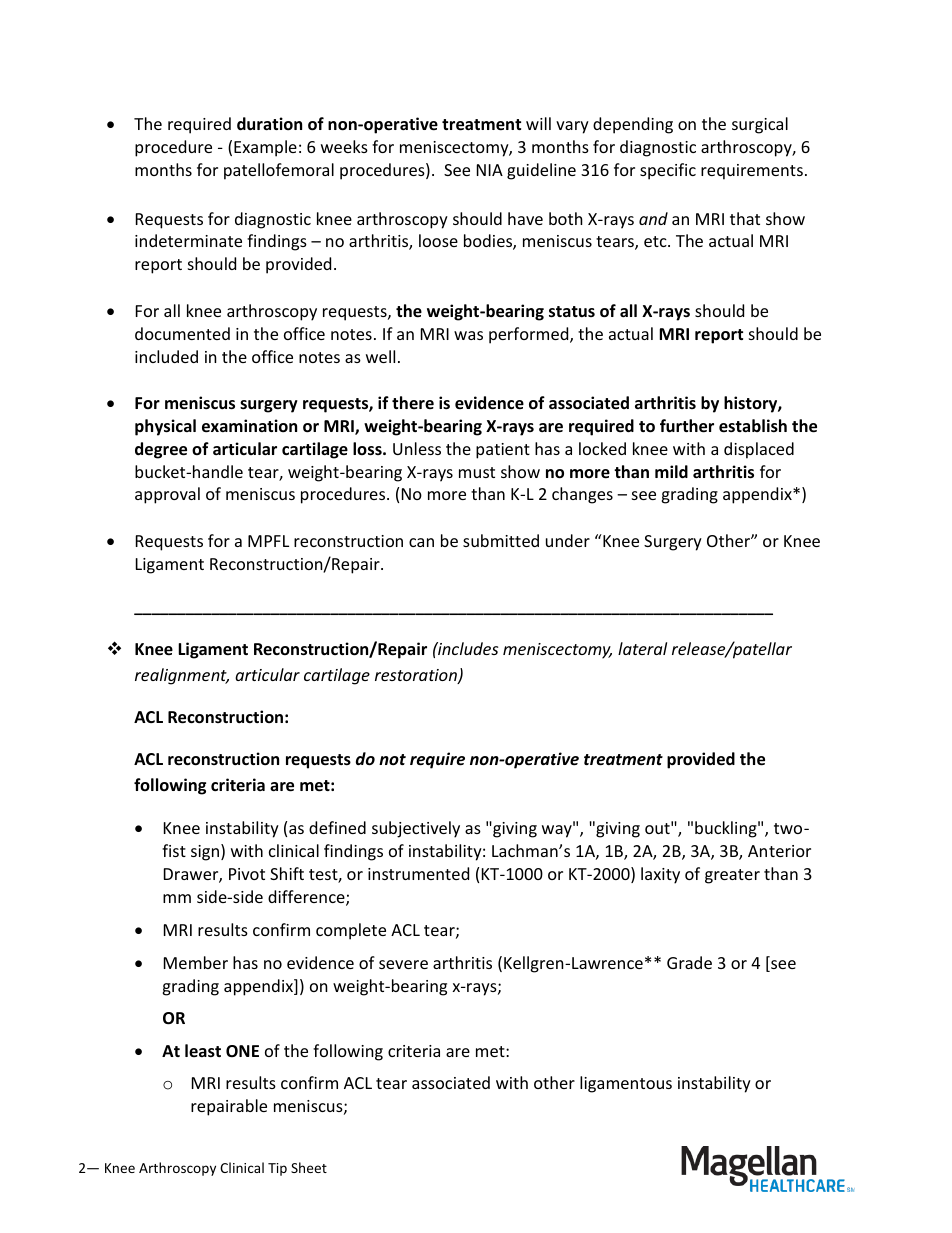  Describe the element at coordinates (277, 1169) in the image. I see `Tip` at that location.
